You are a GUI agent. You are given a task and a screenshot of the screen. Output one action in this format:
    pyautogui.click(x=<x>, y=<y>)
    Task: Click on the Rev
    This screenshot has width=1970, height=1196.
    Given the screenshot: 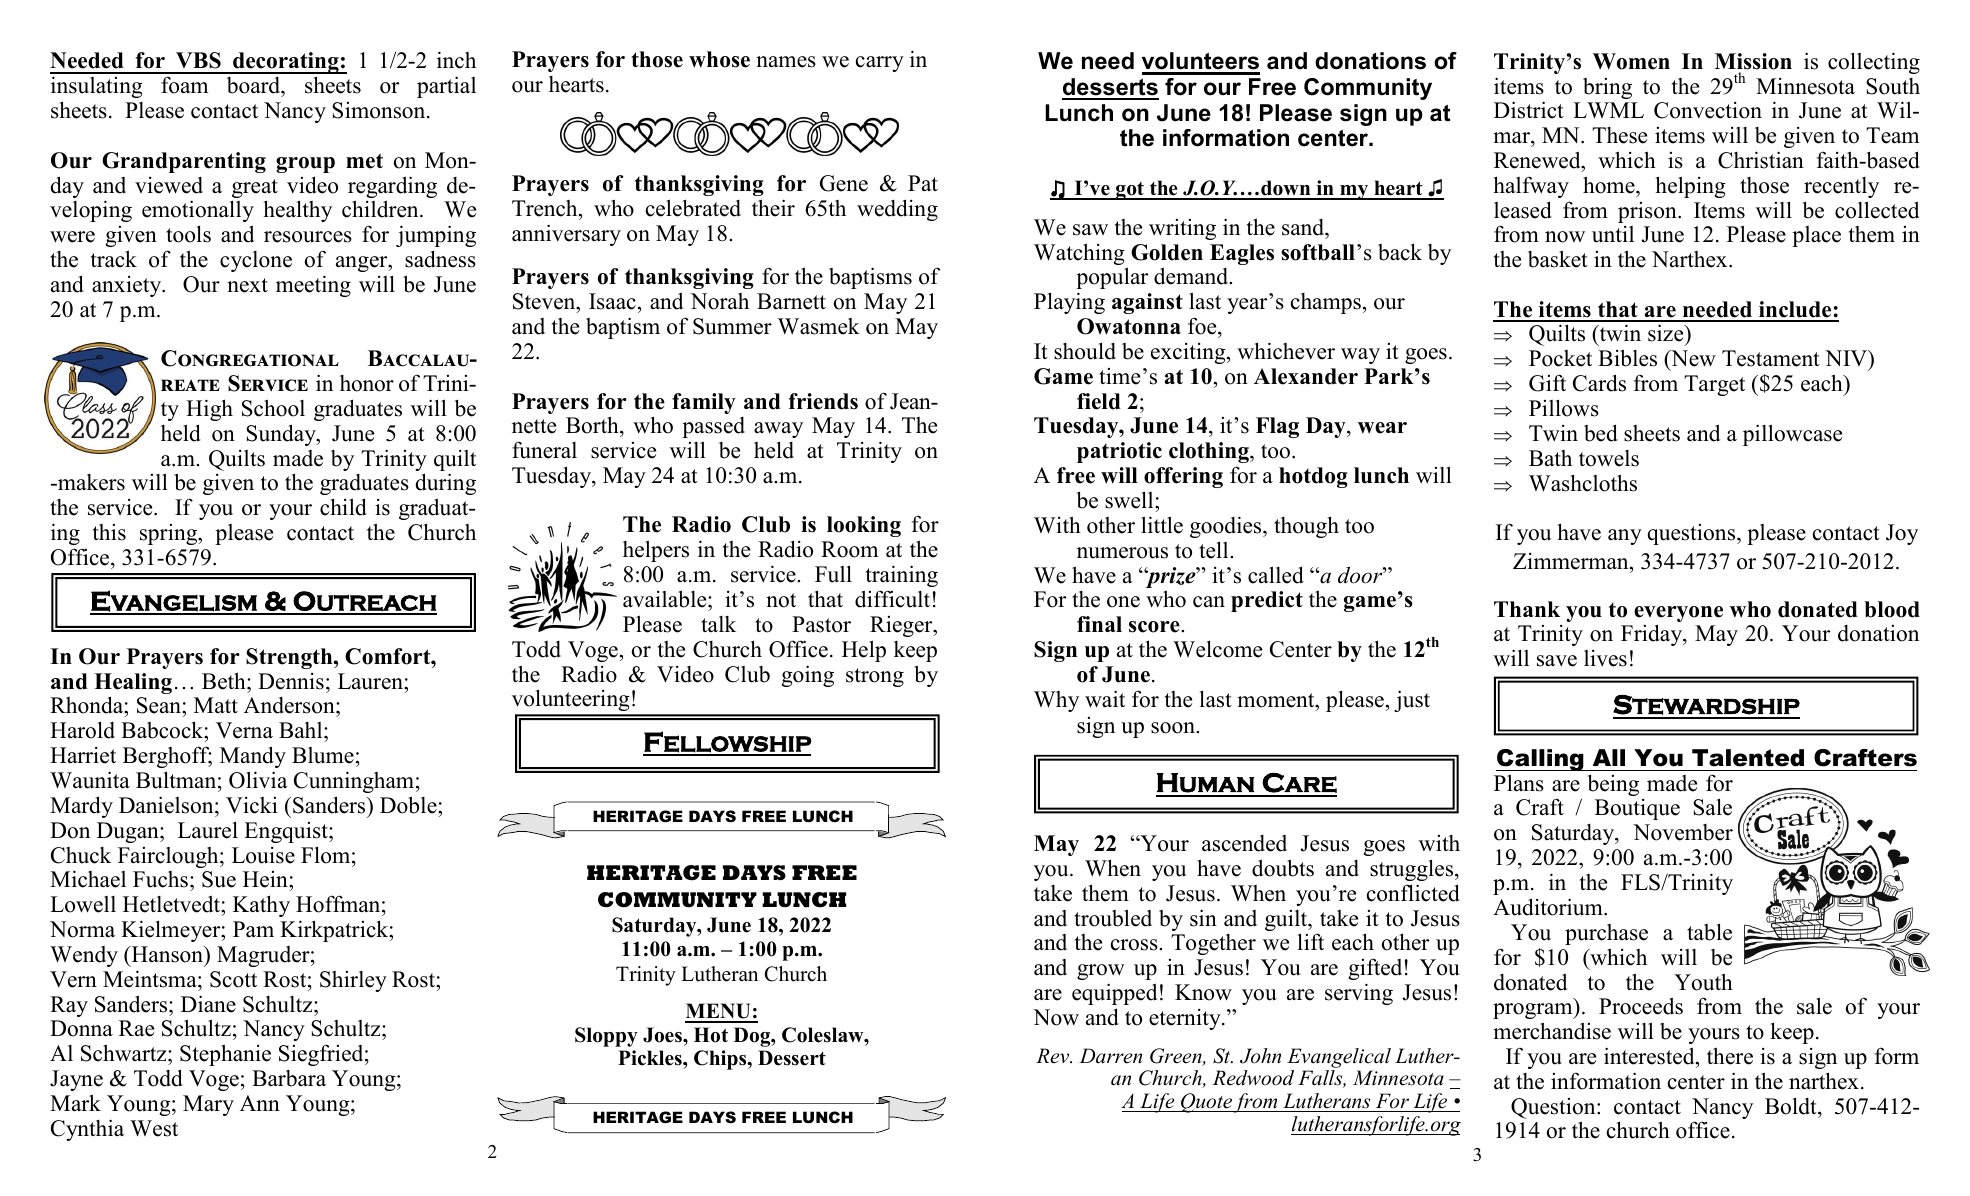 What is the action you would take?
    pyautogui.click(x=1054, y=1056)
